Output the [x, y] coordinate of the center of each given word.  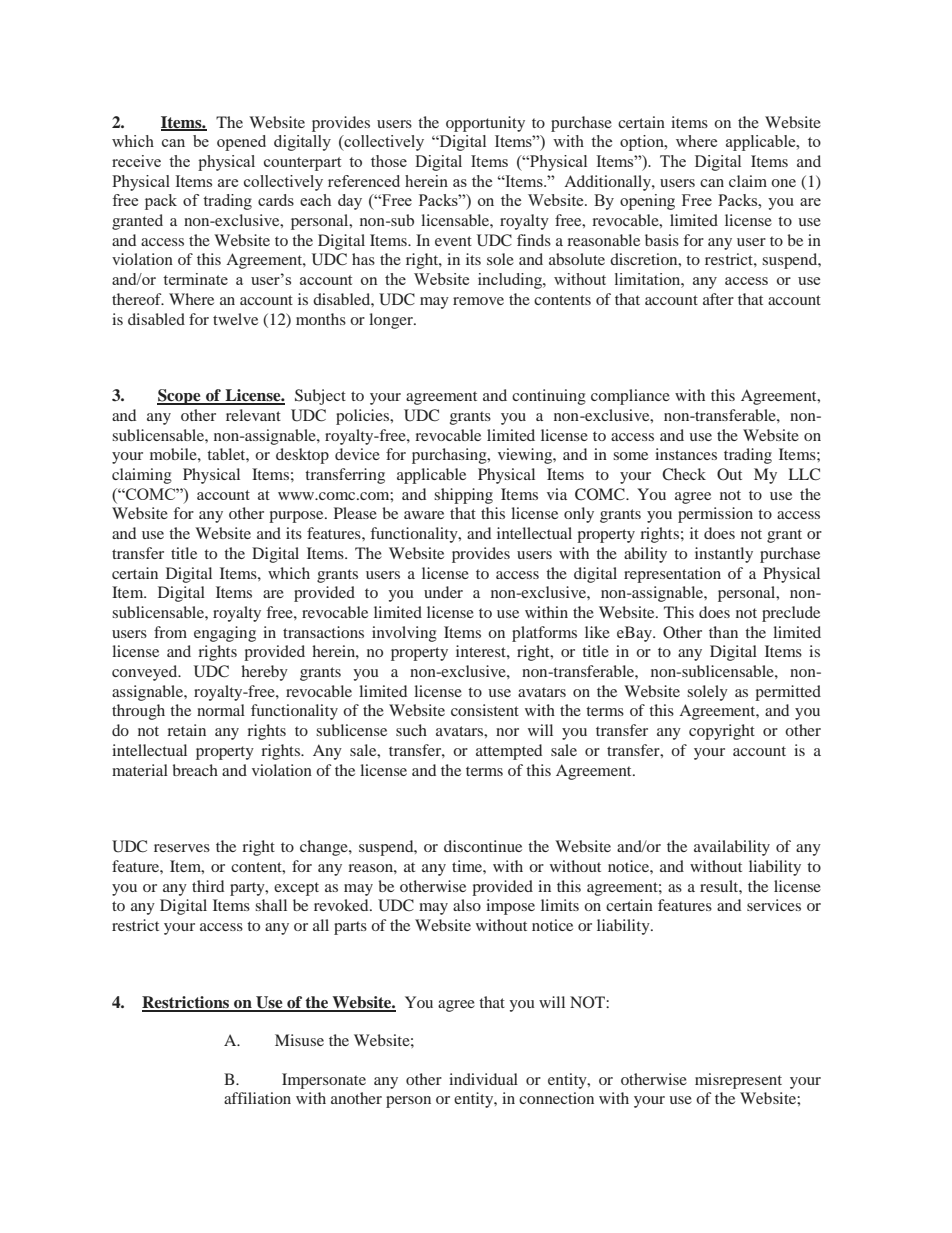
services [774, 905]
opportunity [485, 124]
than [723, 632]
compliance [630, 397]
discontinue [483, 846]
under [443, 592]
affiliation [257, 1098]
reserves [182, 848]
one [783, 183]
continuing [549, 397]
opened [241, 143]
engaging [225, 634]
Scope [180, 397]
